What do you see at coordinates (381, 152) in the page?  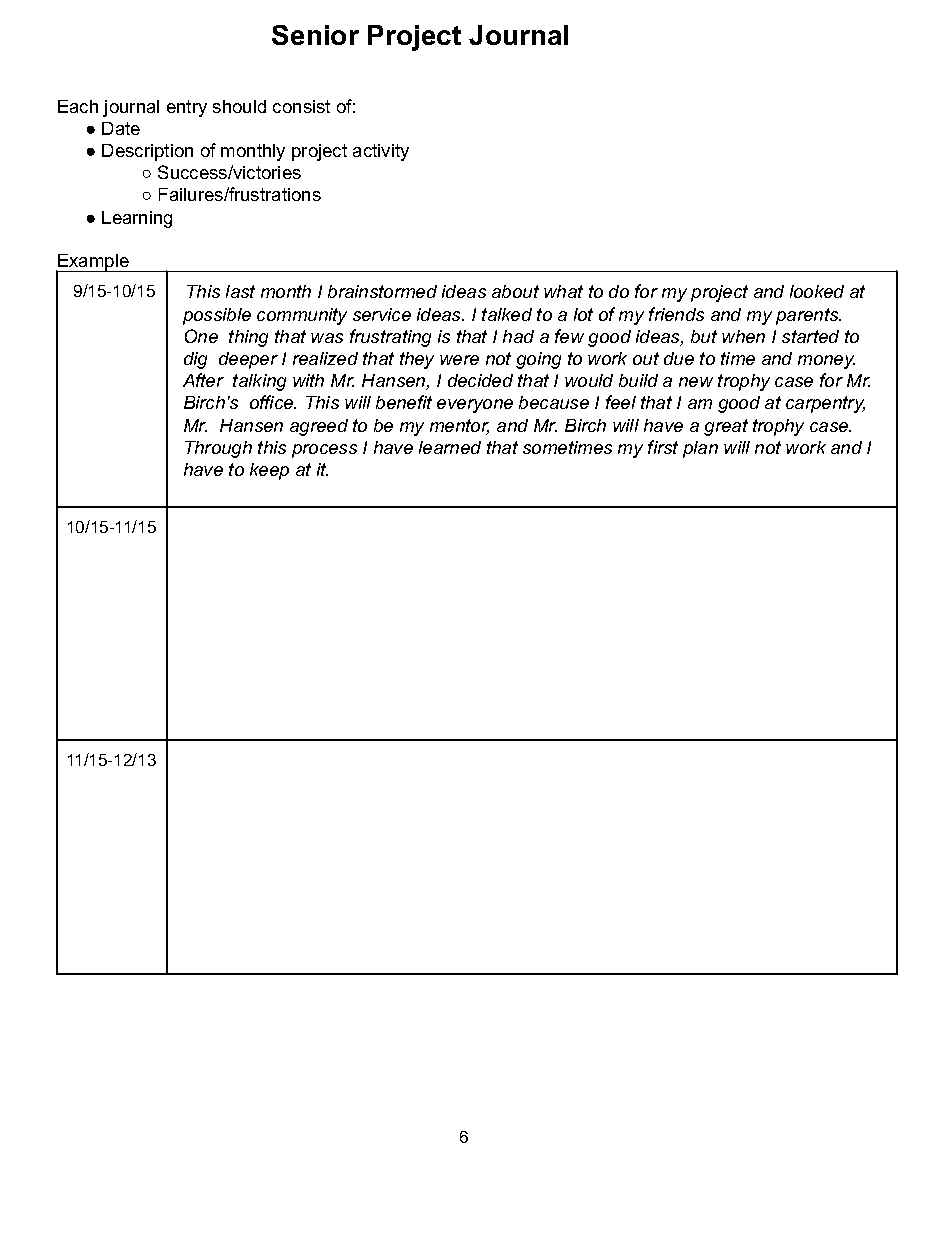 I see `activity` at bounding box center [381, 152].
